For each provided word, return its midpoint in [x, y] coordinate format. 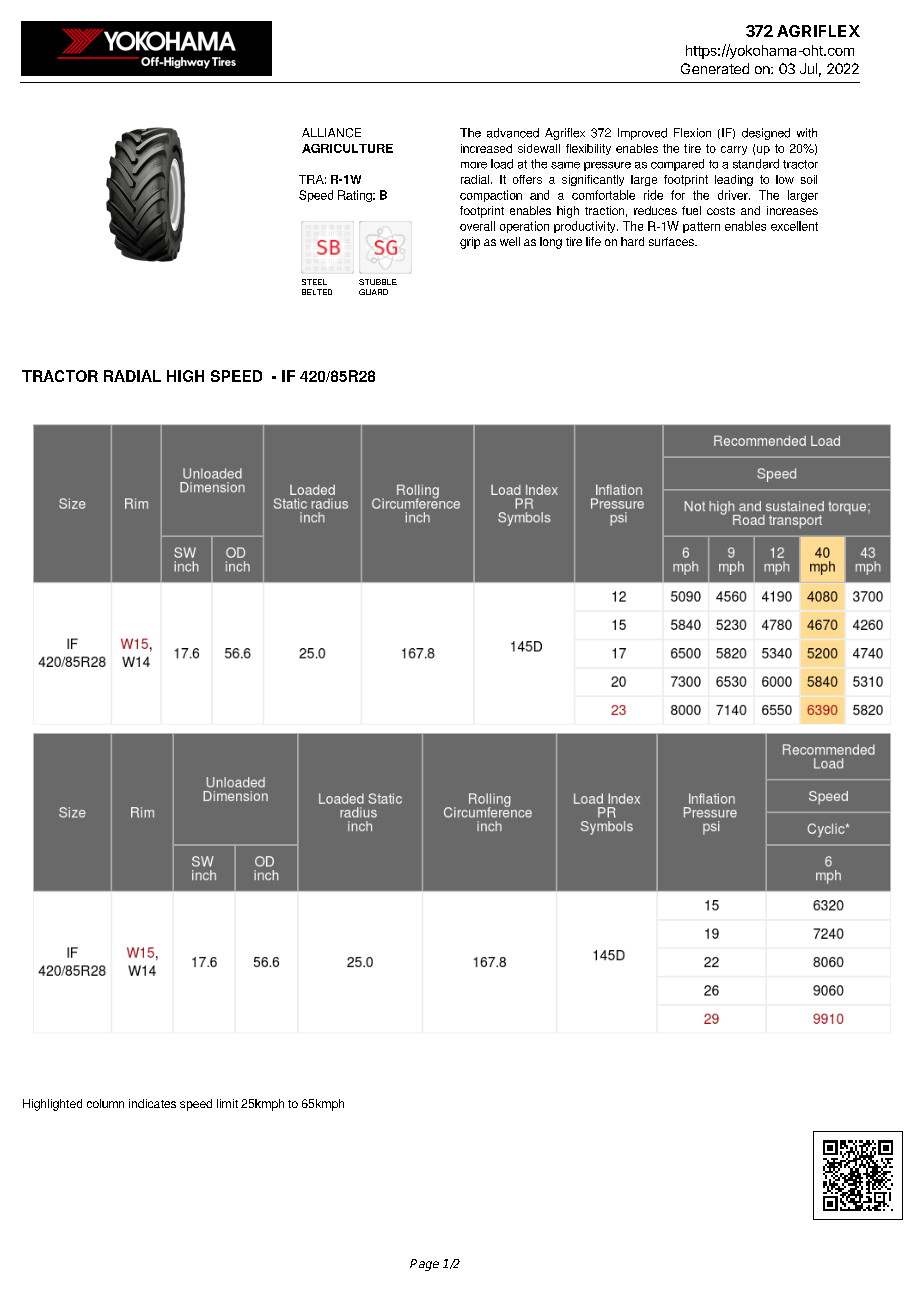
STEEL [314, 282]
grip [470, 243]
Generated [715, 68]
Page [424, 1265]
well [510, 241]
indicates [152, 1103]
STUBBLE [378, 282]
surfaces [672, 241]
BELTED [317, 292]
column [105, 1103]
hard [632, 241]
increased [486, 148]
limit [227, 1103]
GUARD [373, 292]
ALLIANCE [331, 133]
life [593, 241]
